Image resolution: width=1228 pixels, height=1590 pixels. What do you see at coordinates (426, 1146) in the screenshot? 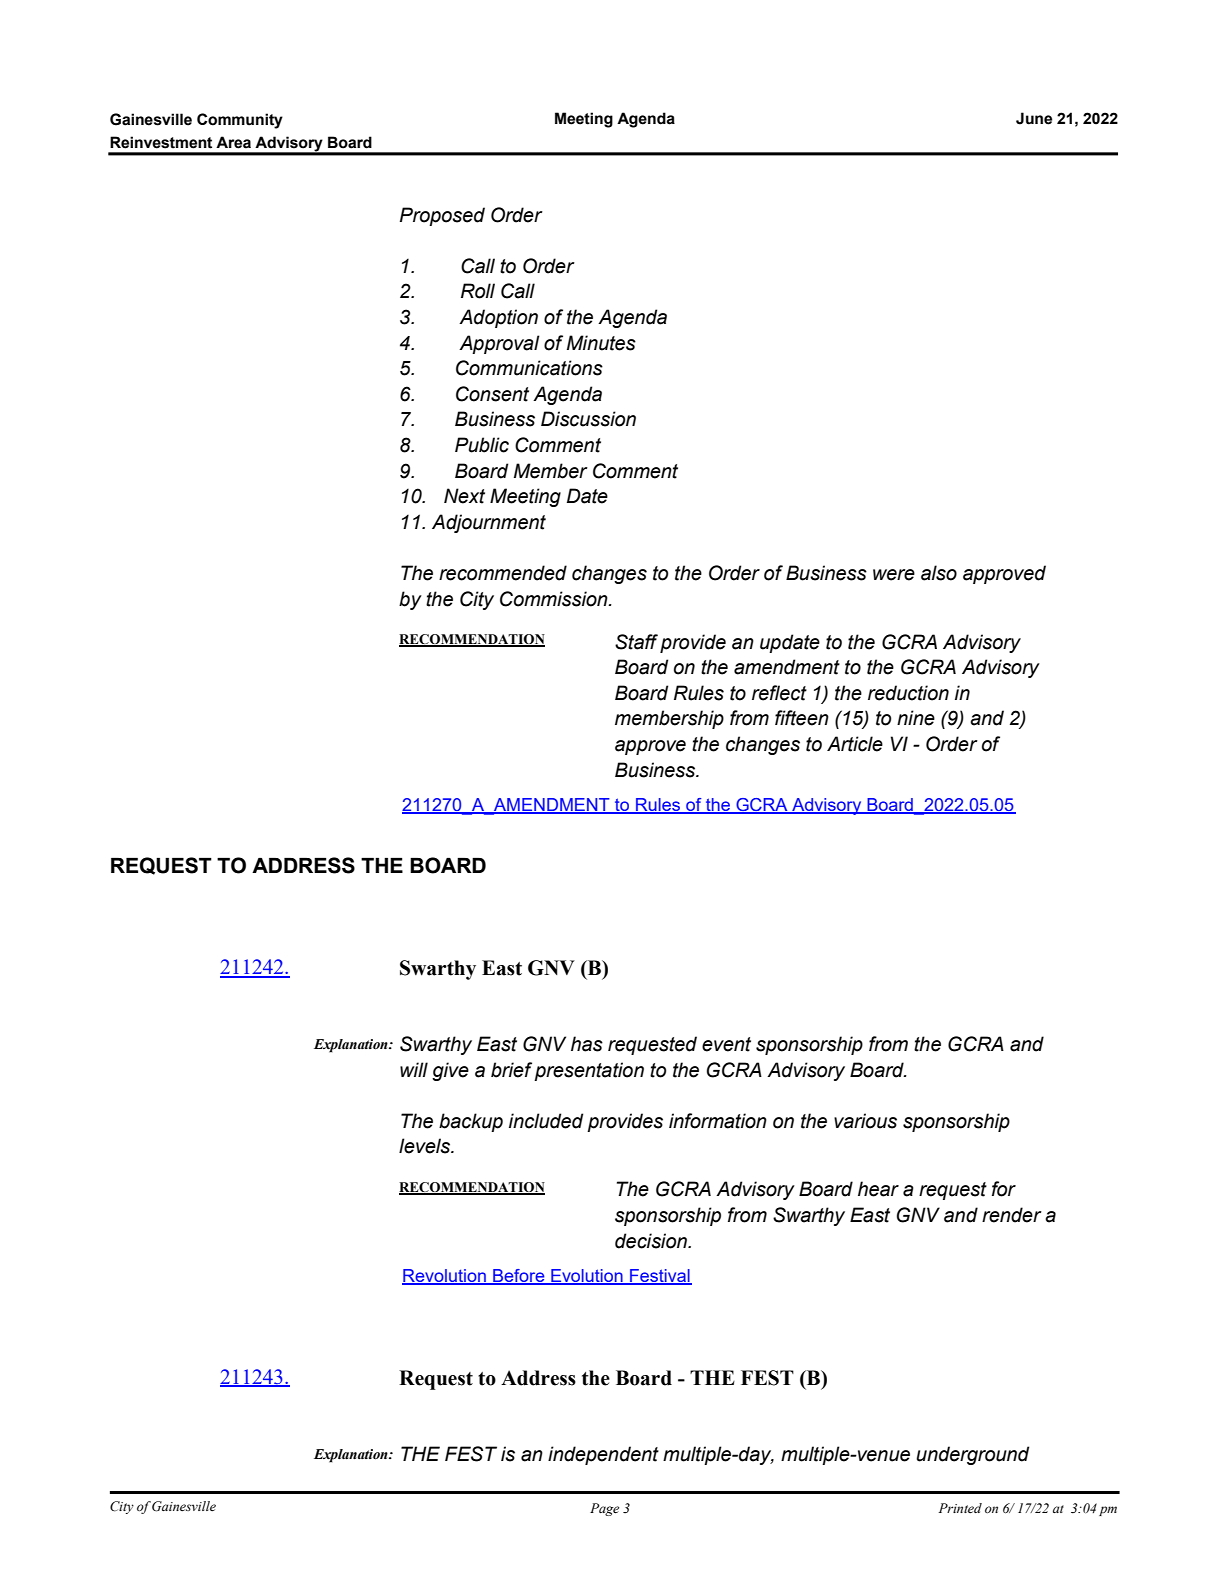
I see `levels` at bounding box center [426, 1146].
